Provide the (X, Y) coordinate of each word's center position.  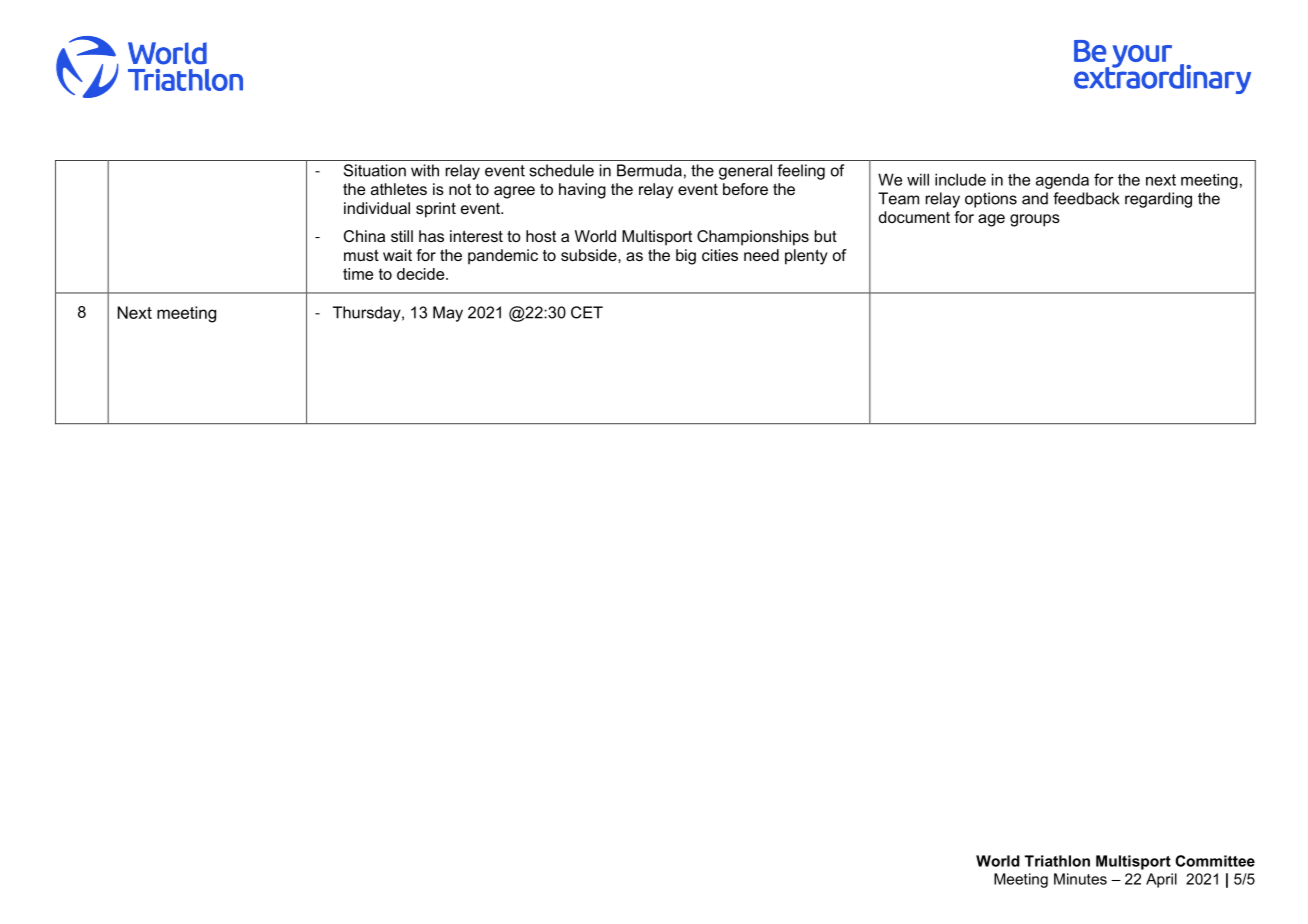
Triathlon (1057, 861)
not (460, 189)
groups (1035, 220)
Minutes (1080, 879)
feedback (1086, 198)
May (448, 314)
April (1161, 880)
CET (587, 312)
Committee (1215, 861)
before (745, 189)
